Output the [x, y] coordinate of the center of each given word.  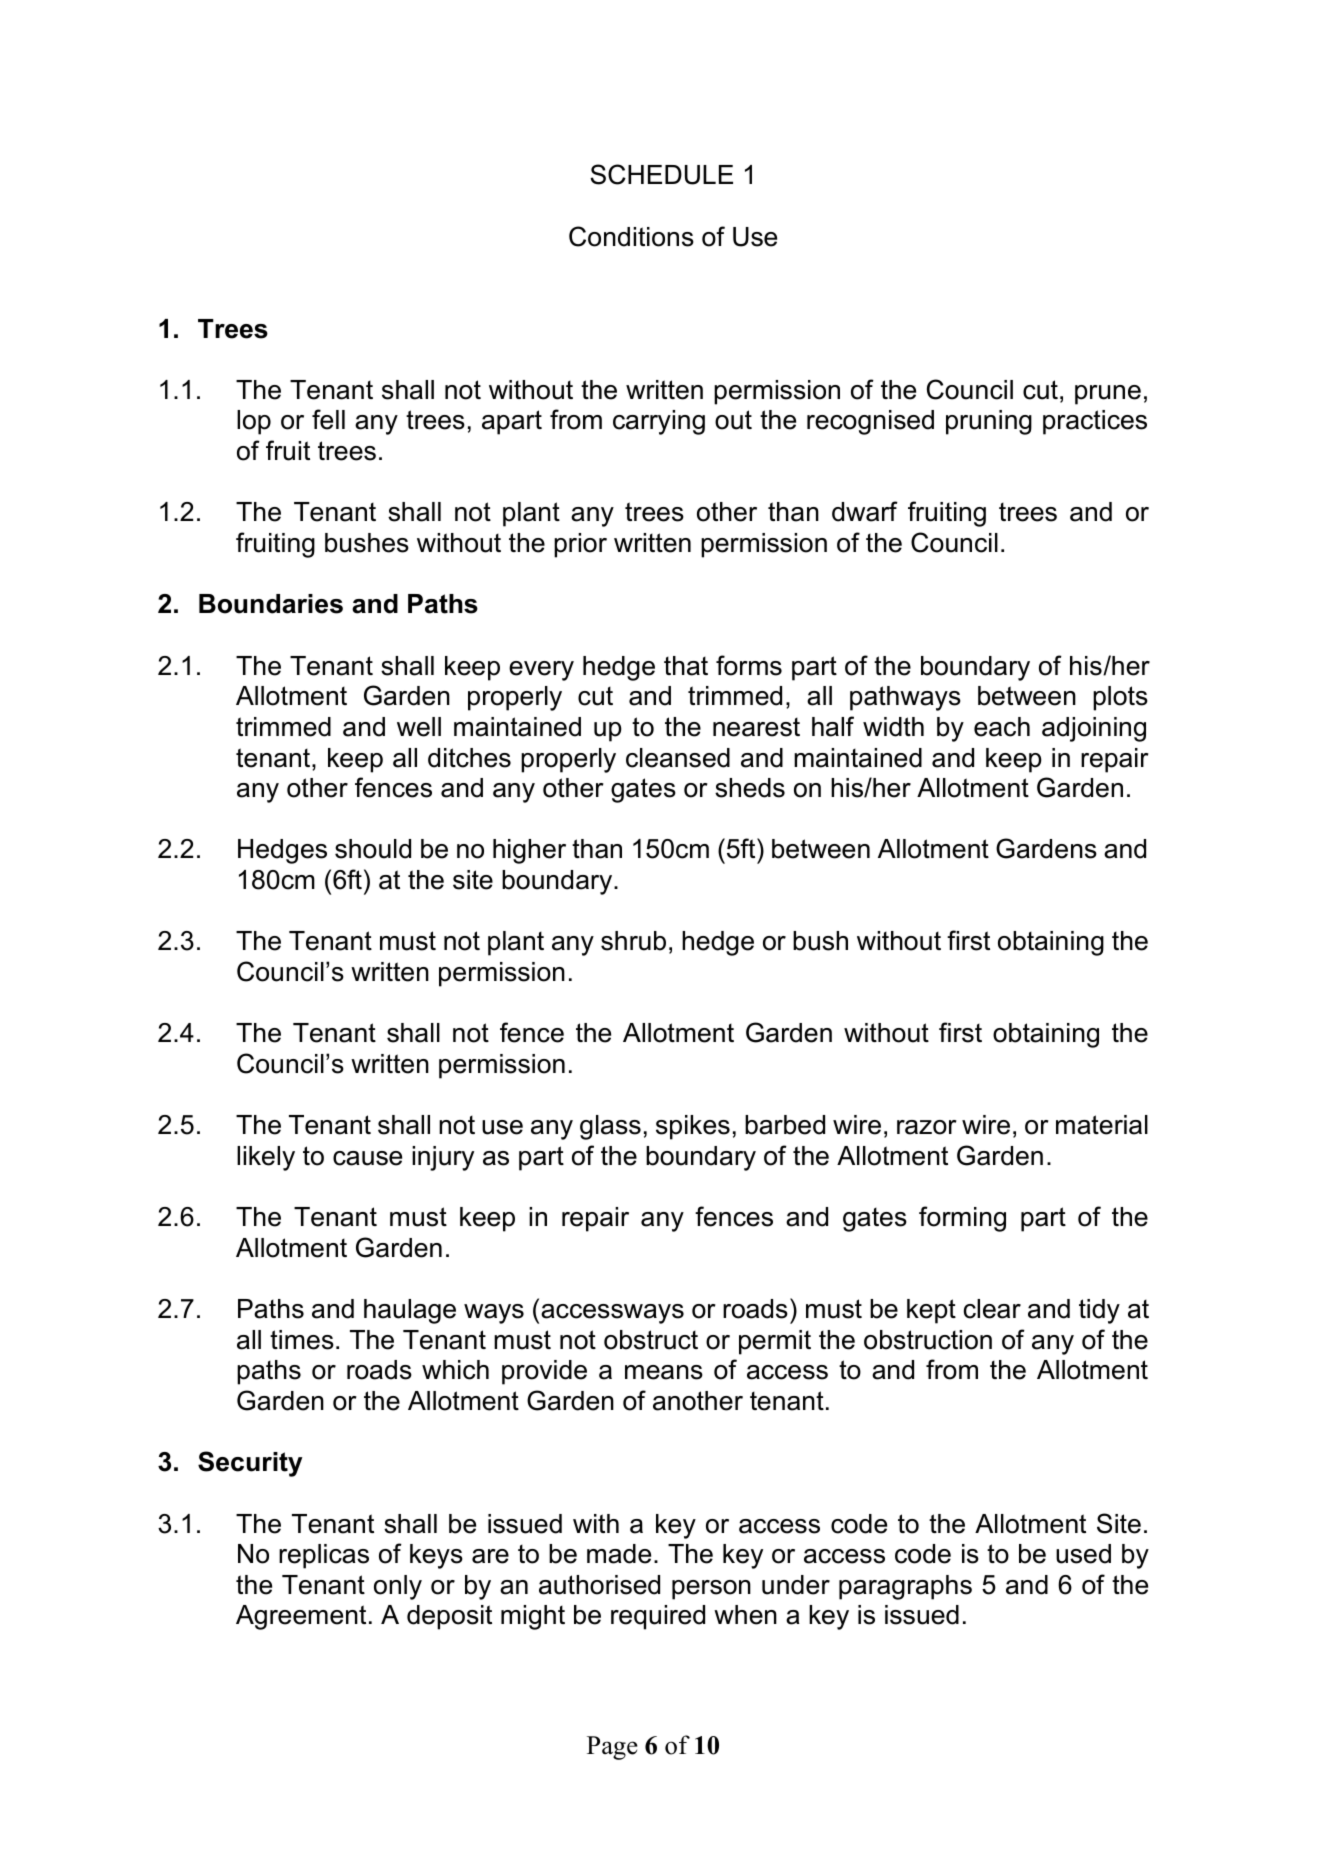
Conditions [631, 236]
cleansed [678, 758]
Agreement [301, 1617]
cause [367, 1158]
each [1002, 727]
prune [1108, 395]
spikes [693, 1127]
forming [962, 1219]
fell [328, 419]
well [419, 727]
